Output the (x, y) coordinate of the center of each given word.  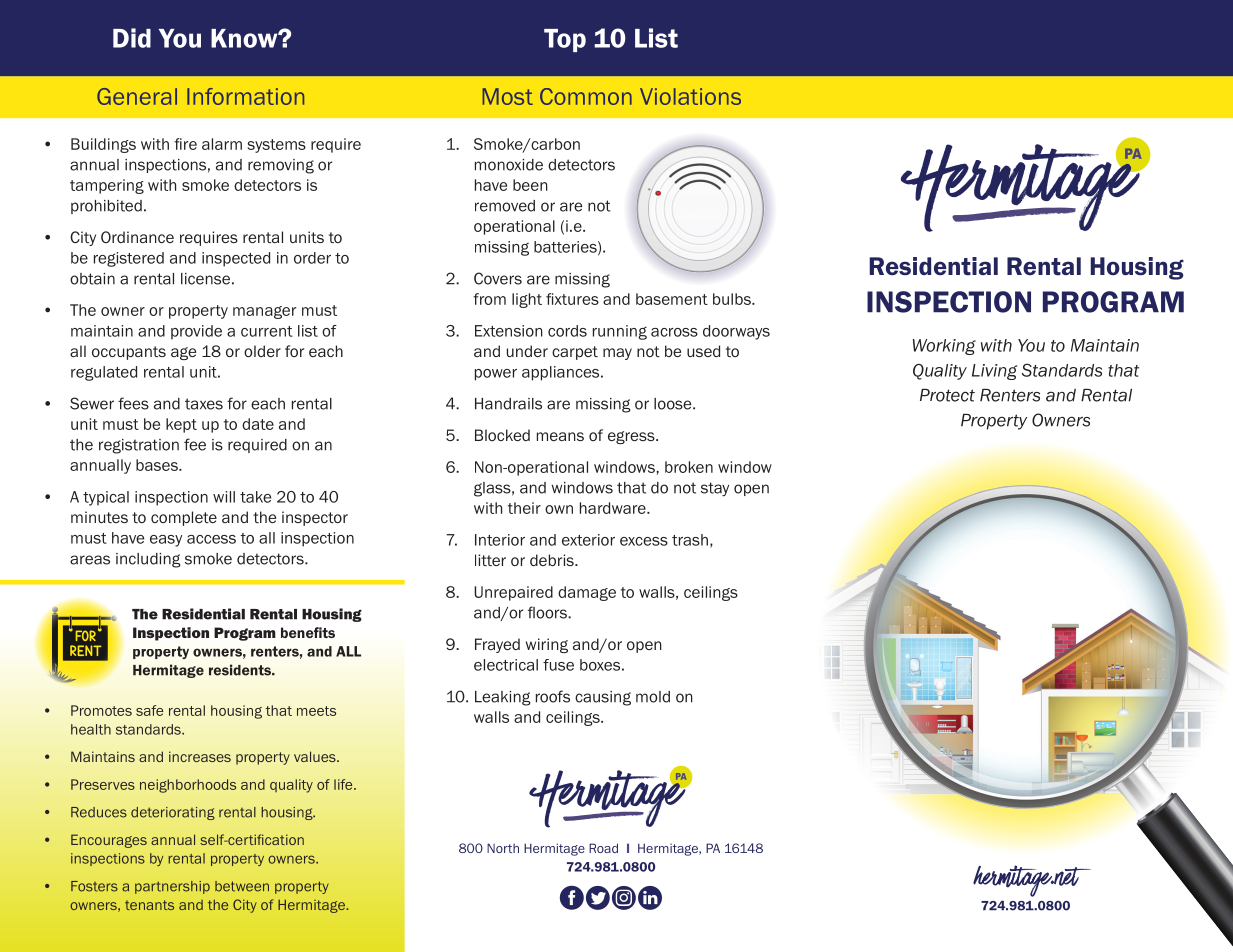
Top (565, 40)
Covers (498, 278)
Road (603, 848)
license (205, 279)
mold (653, 697)
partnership (172, 887)
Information (245, 96)
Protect (947, 395)
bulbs (733, 299)
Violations (690, 96)
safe (149, 710)
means (560, 436)
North (503, 848)
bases (158, 465)
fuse (558, 665)
